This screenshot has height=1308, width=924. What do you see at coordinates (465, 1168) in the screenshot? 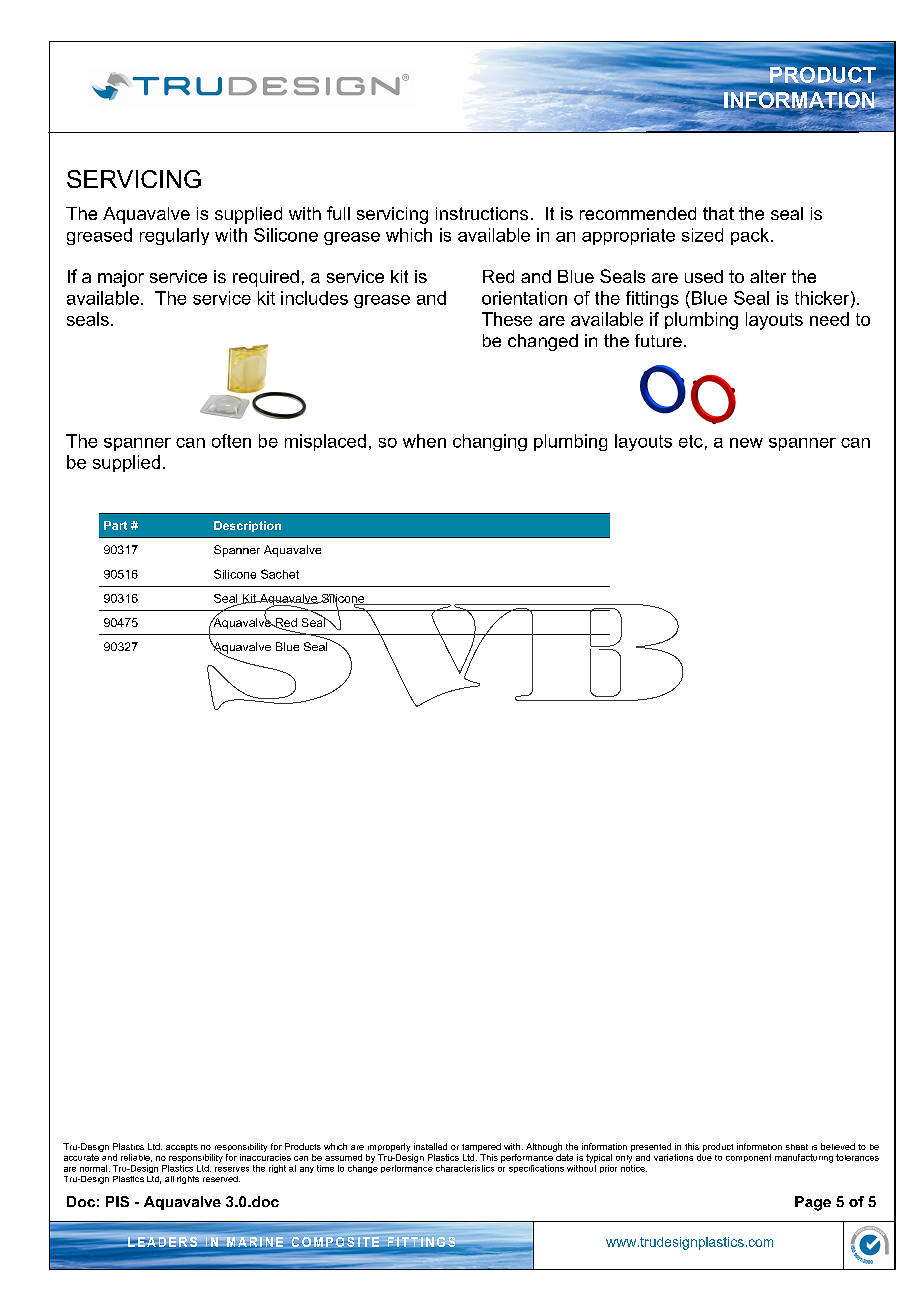
I see `characteristics` at bounding box center [465, 1168].
